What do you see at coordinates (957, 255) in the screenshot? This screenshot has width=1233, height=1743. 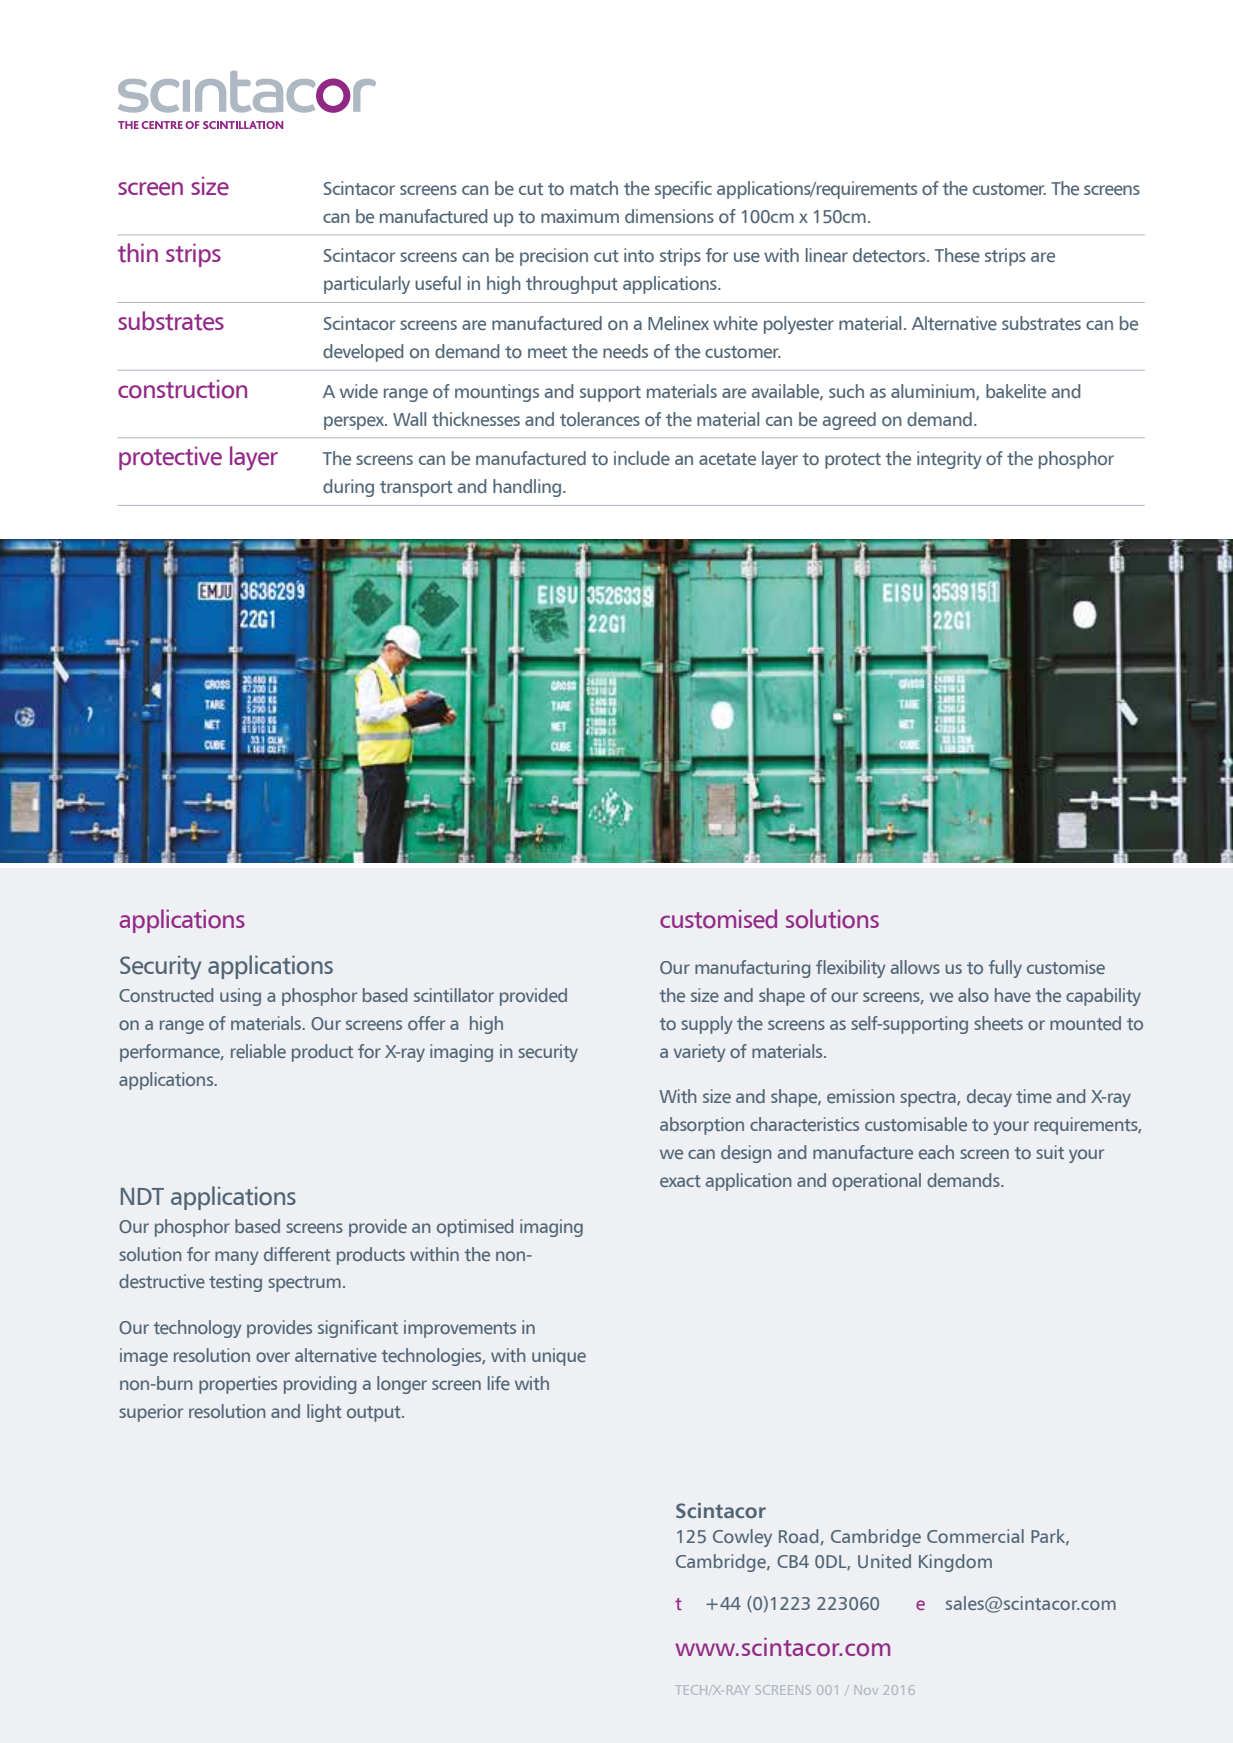 I see `These` at bounding box center [957, 255].
